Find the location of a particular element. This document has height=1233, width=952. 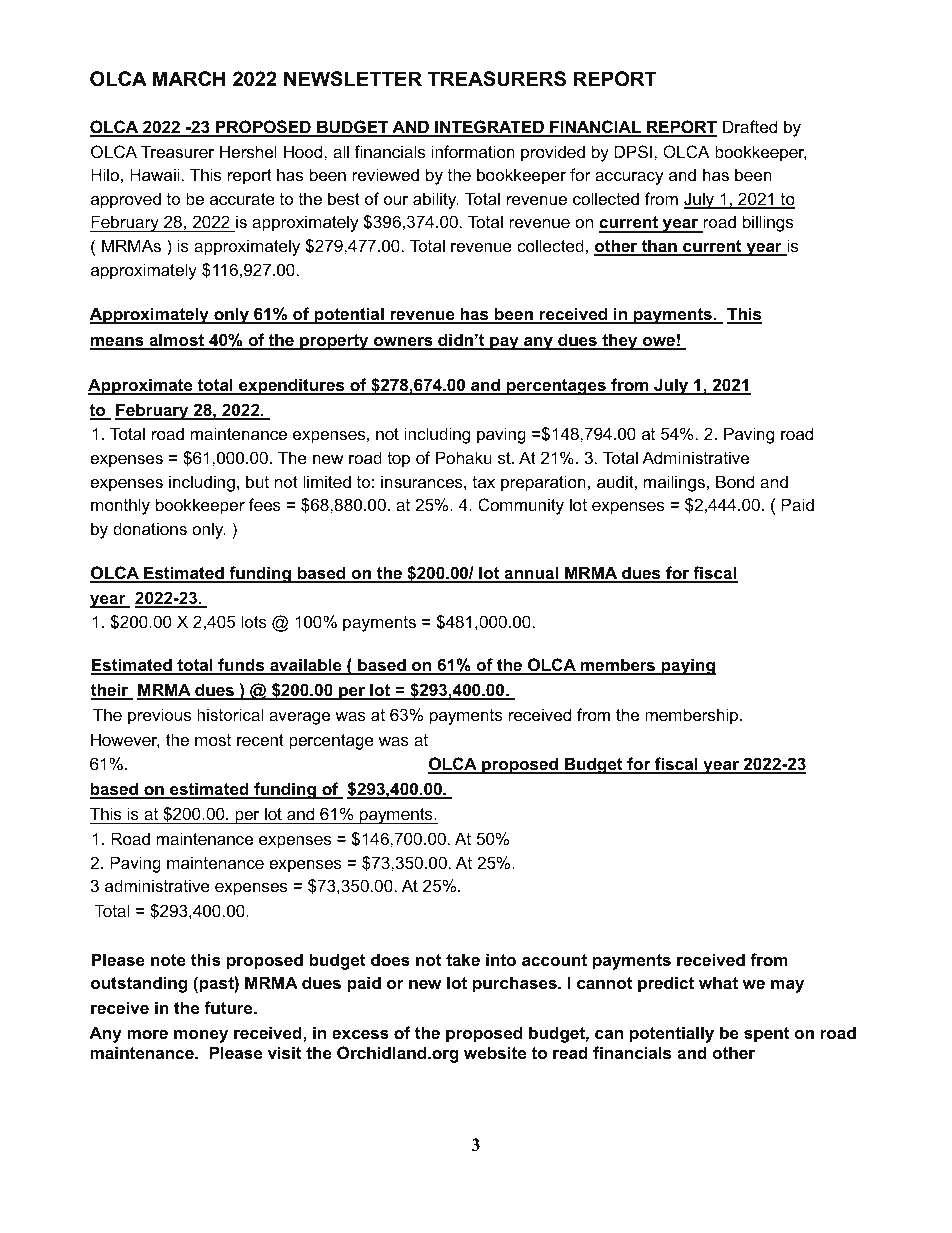

MARCH is located at coordinates (189, 79).
